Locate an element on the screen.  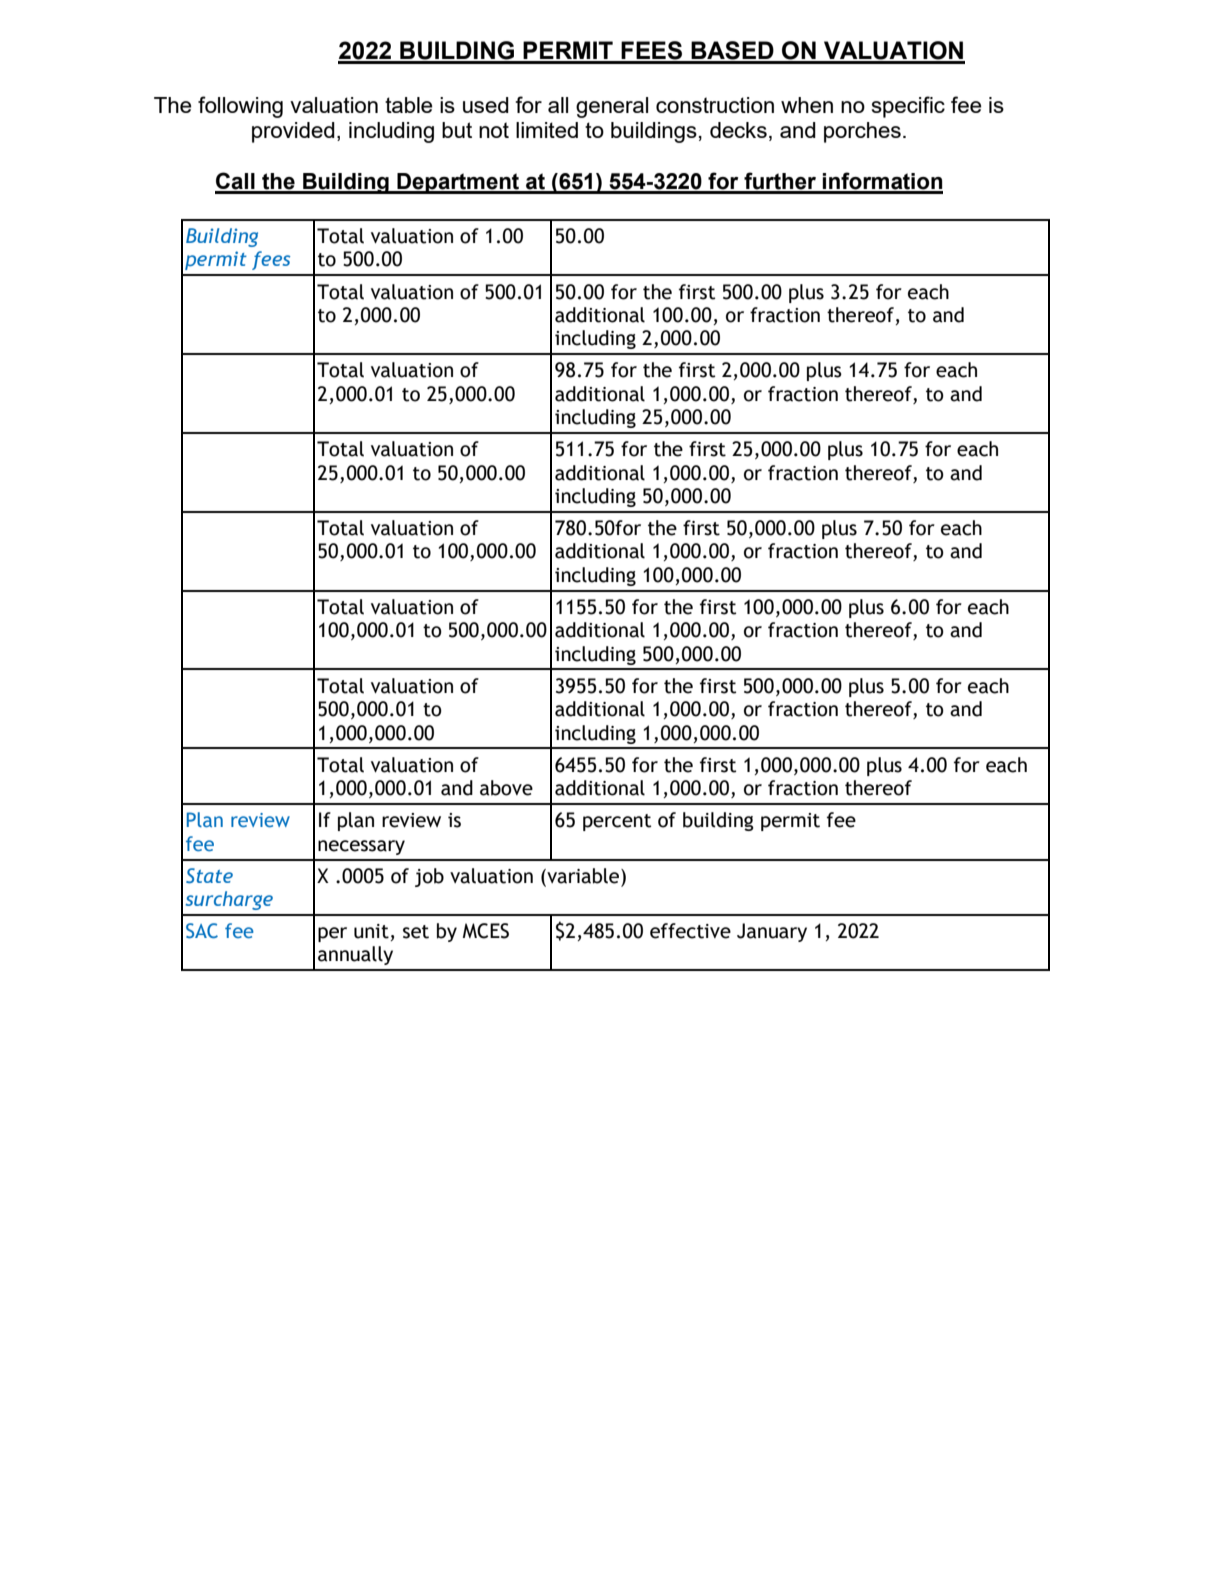
limited is located at coordinates (547, 130).
